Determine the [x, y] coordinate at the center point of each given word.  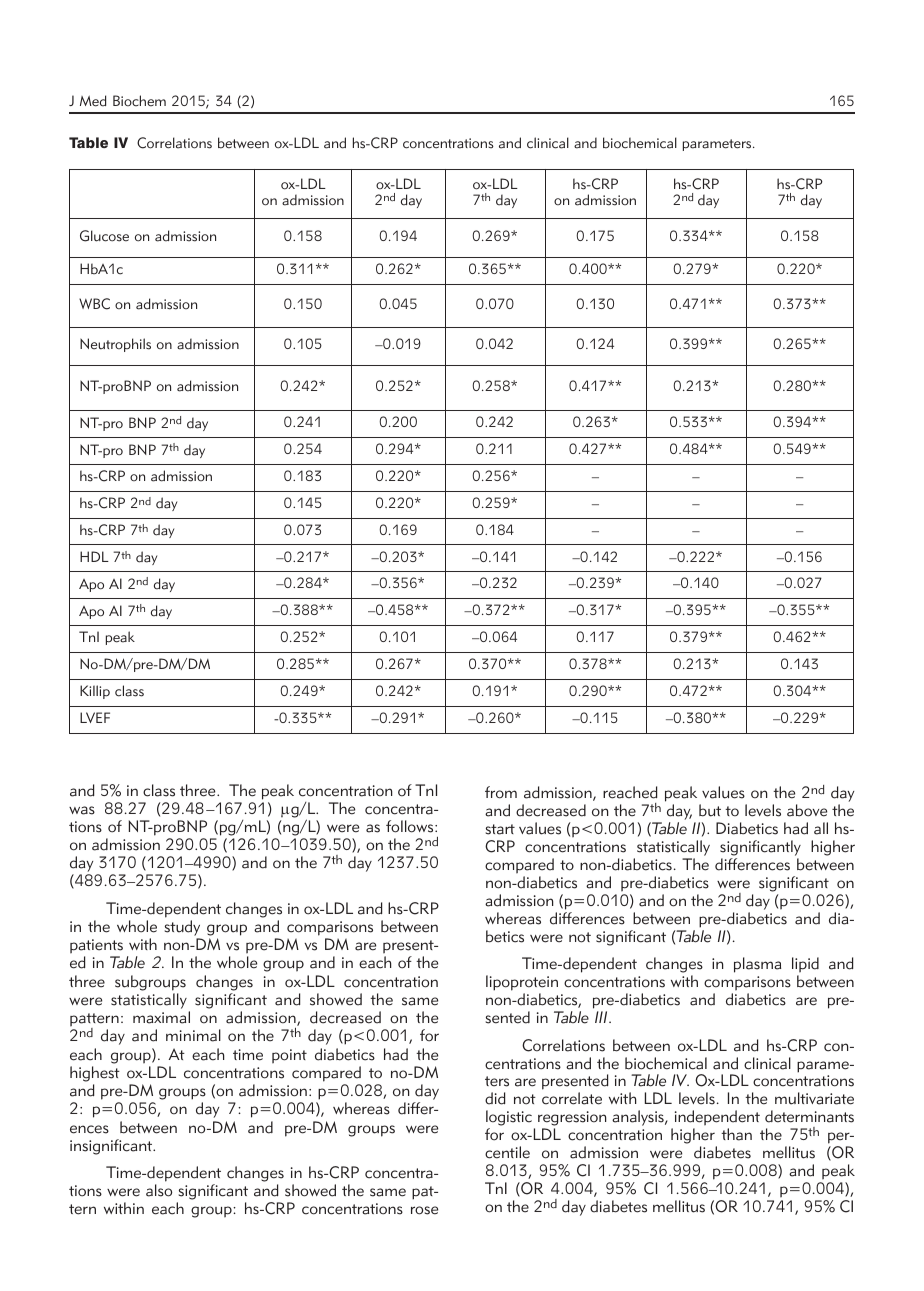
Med [93, 101]
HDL [94, 556]
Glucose [104, 236]
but [710, 810]
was [82, 810]
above [807, 810]
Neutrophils [115, 345]
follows [411, 826]
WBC [94, 304]
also [159, 1190]
